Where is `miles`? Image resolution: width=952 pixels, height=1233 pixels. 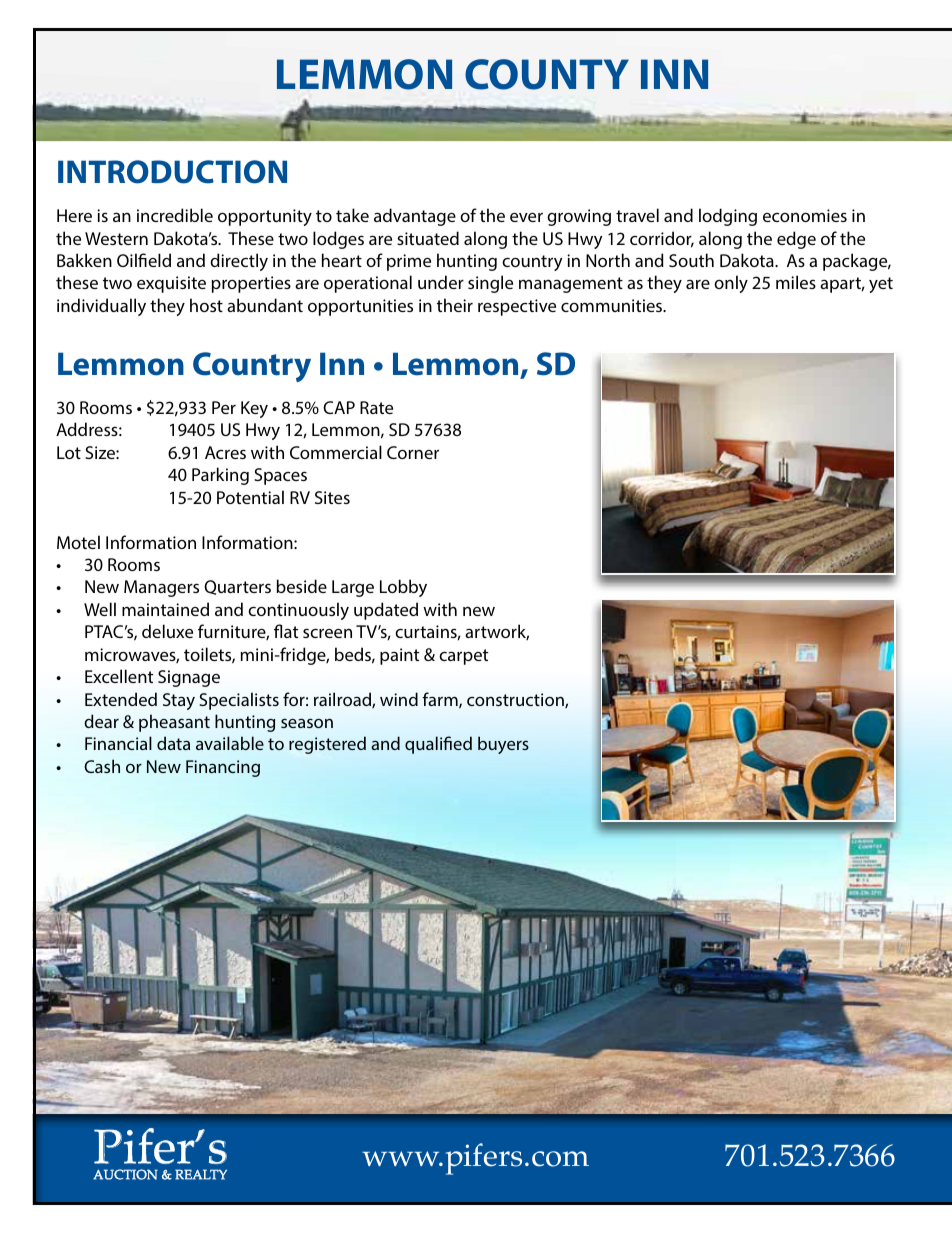
miles is located at coordinates (796, 282).
